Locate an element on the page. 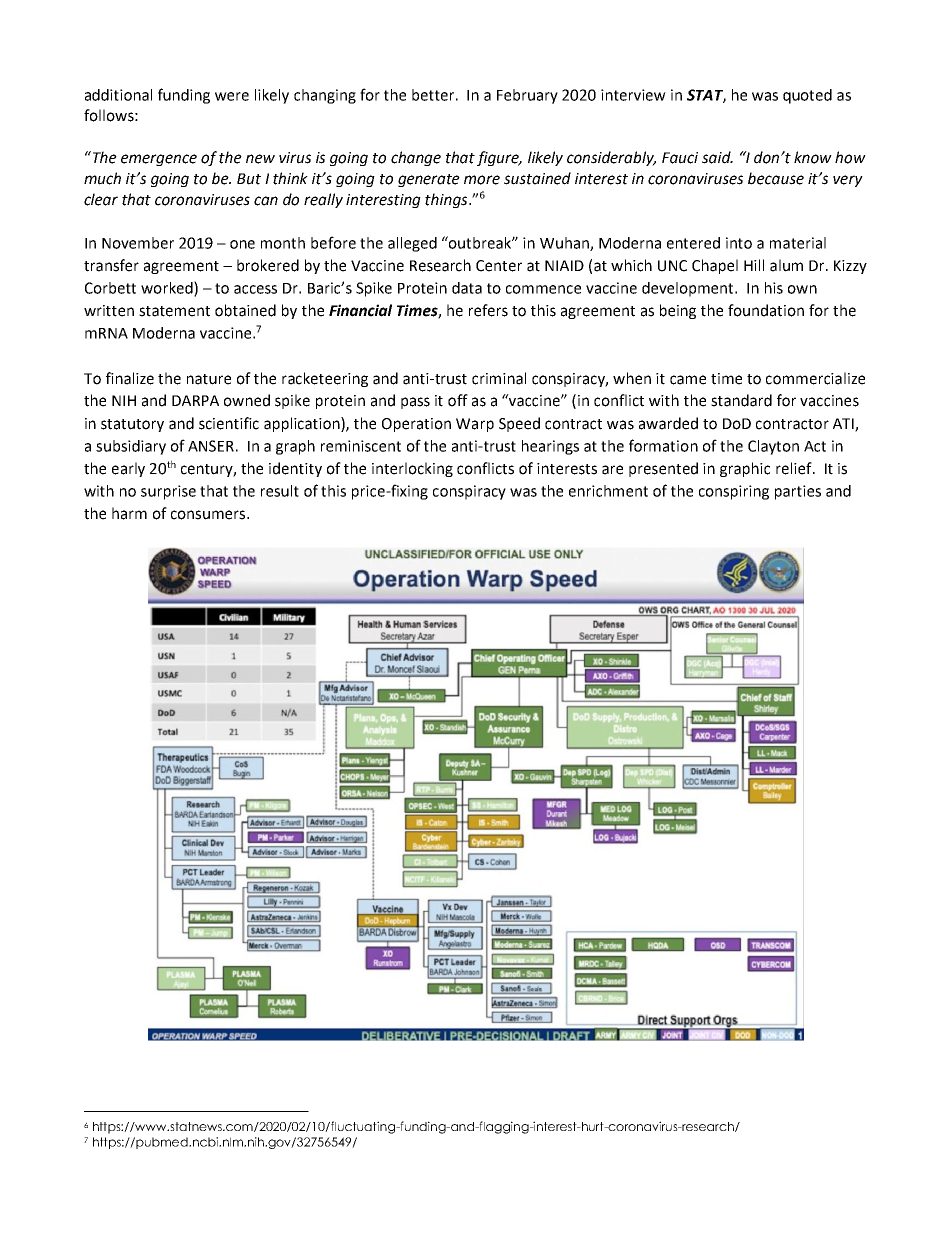  more is located at coordinates (482, 180).
